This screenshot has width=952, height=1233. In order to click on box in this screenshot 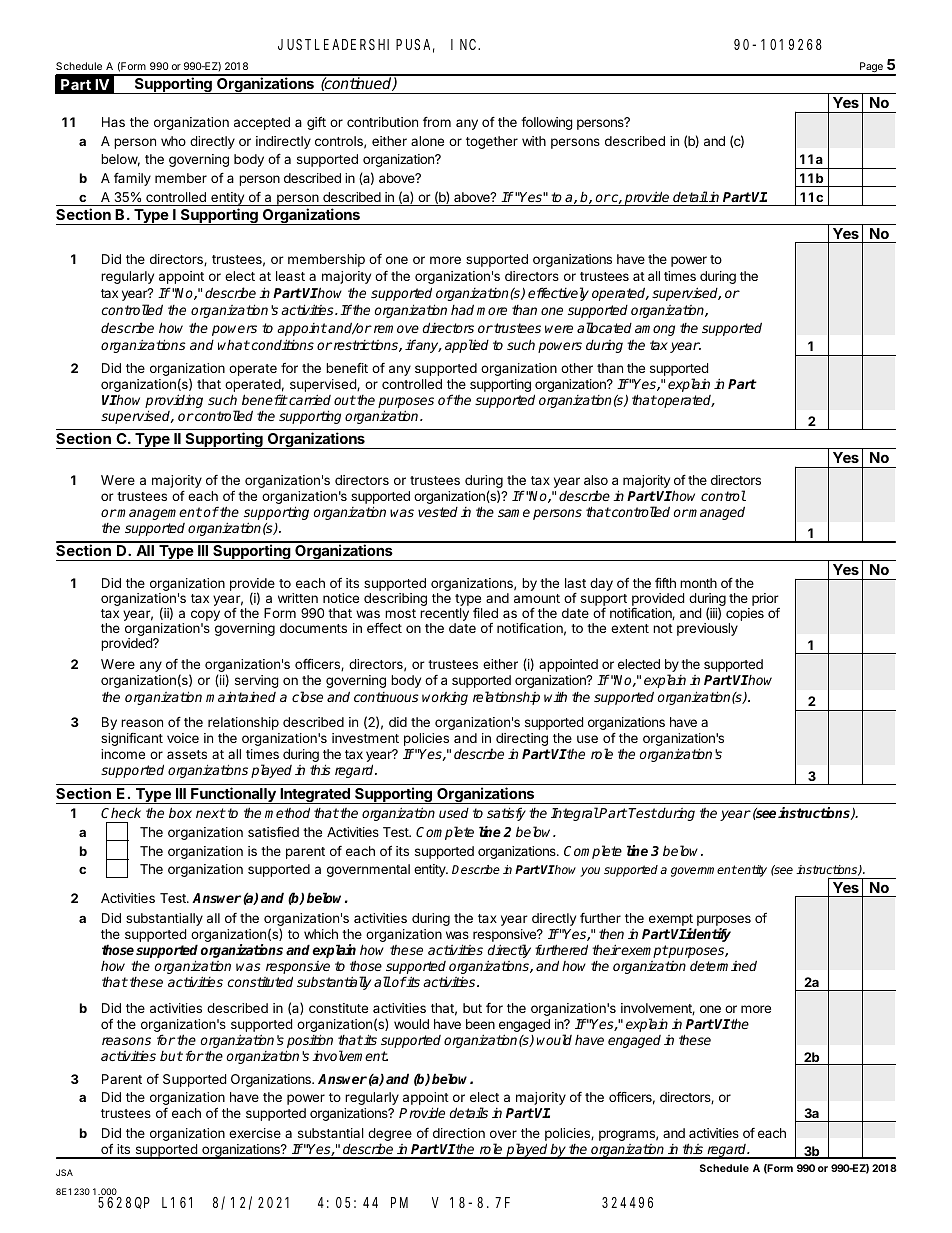, I will do `click(180, 812)`.
